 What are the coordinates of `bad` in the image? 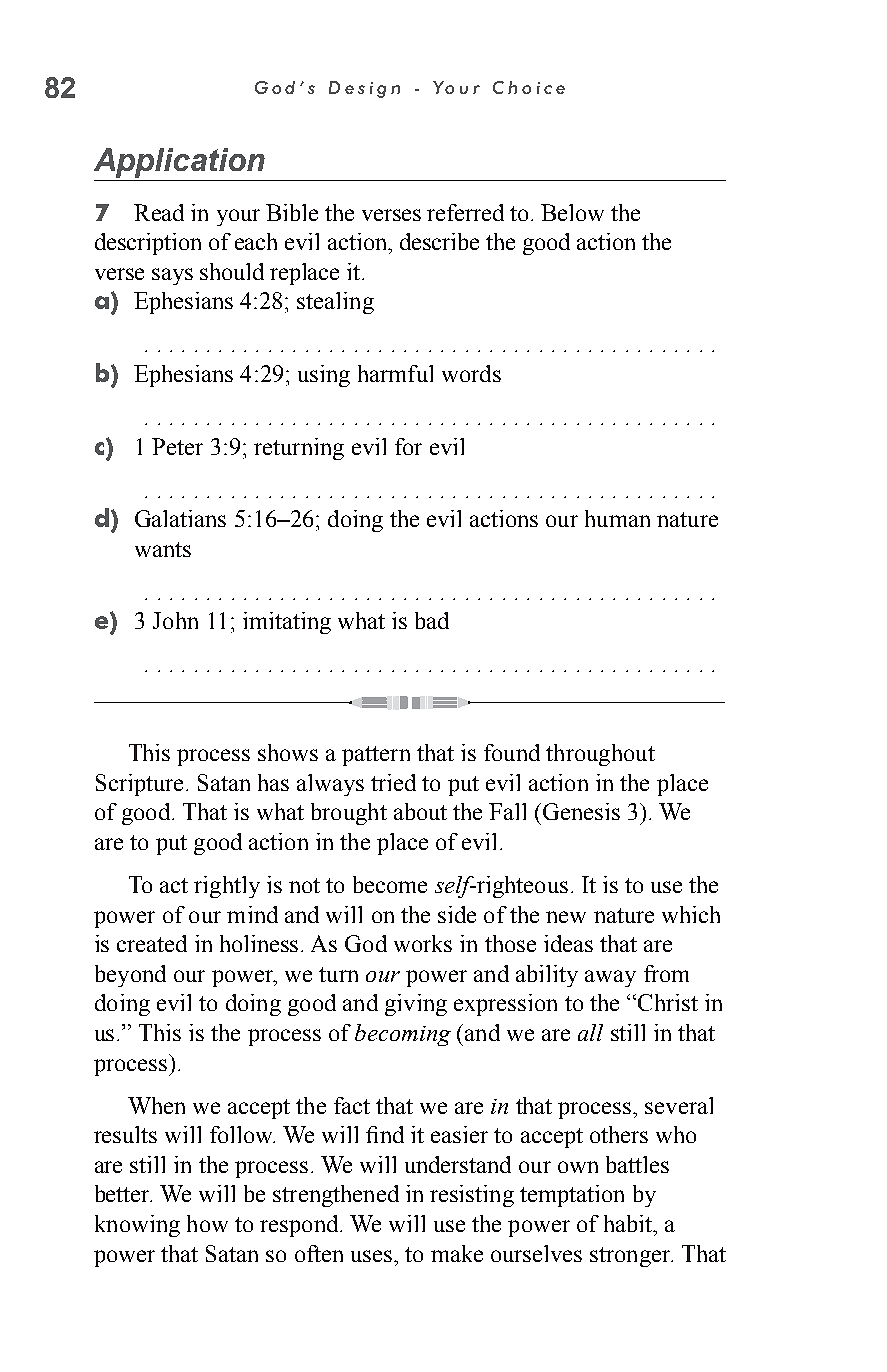 It's located at (432, 620).
